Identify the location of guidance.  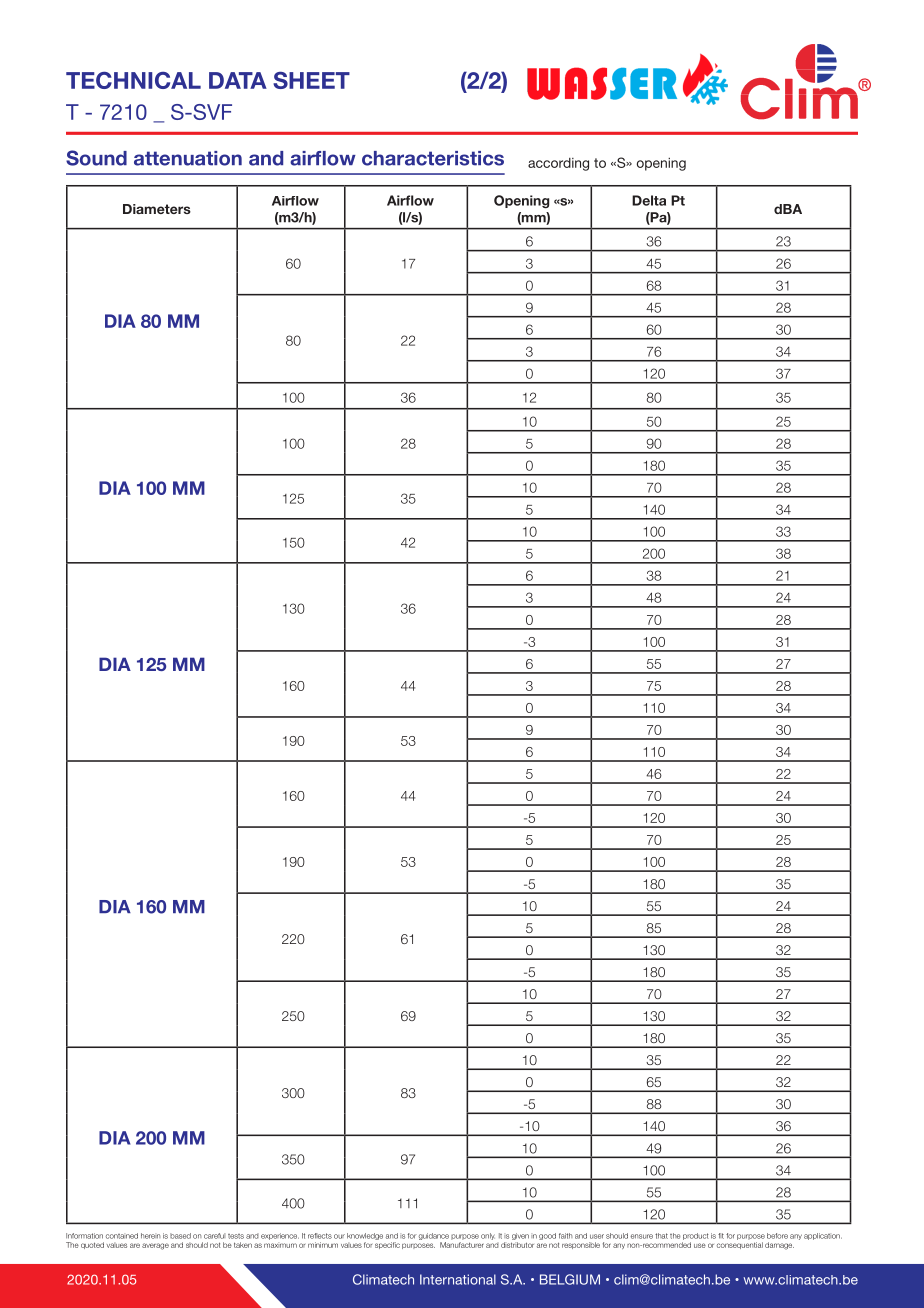
(434, 1236).
